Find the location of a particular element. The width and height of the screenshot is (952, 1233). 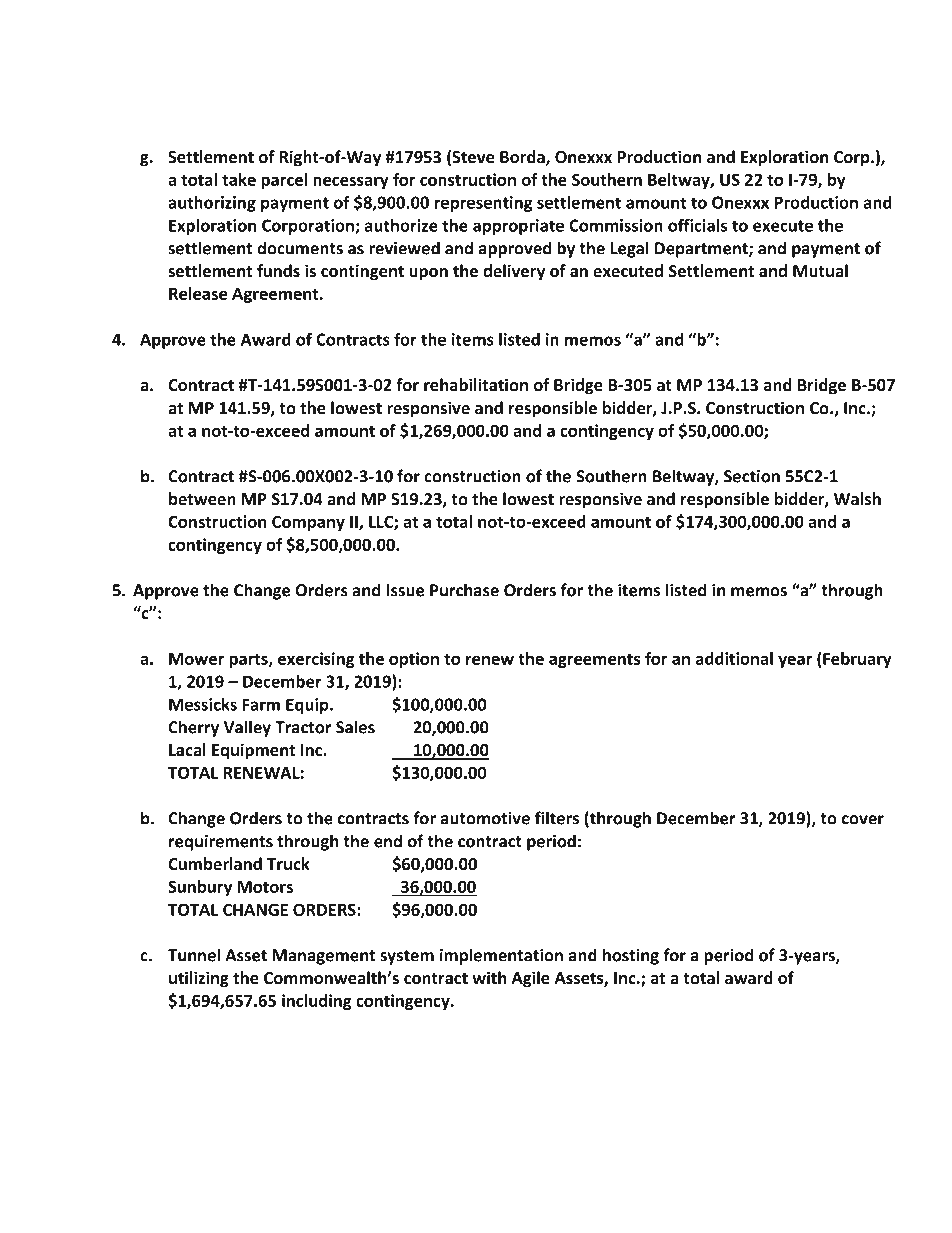

utilizing is located at coordinates (199, 979).
